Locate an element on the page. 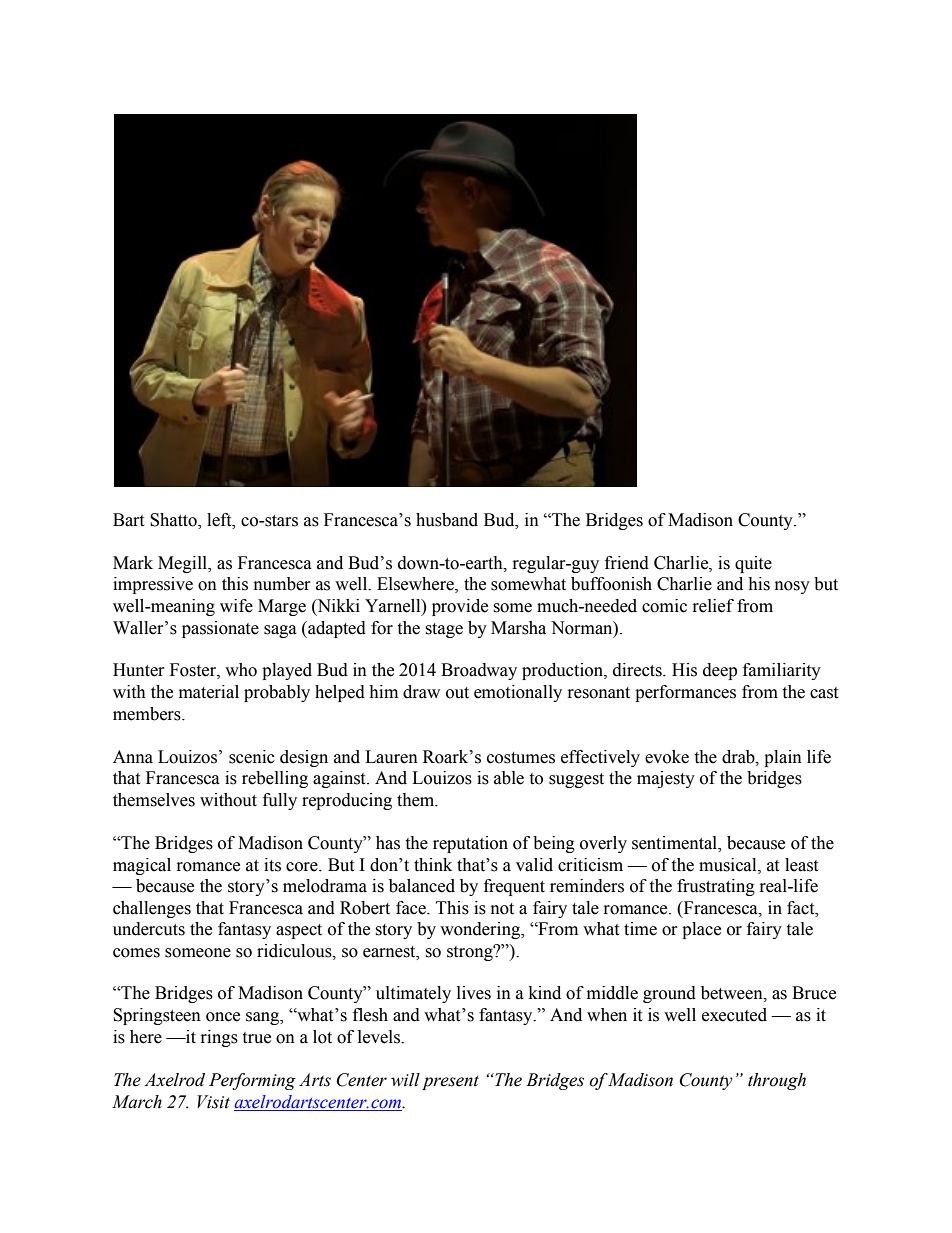  husband is located at coordinates (447, 520).
